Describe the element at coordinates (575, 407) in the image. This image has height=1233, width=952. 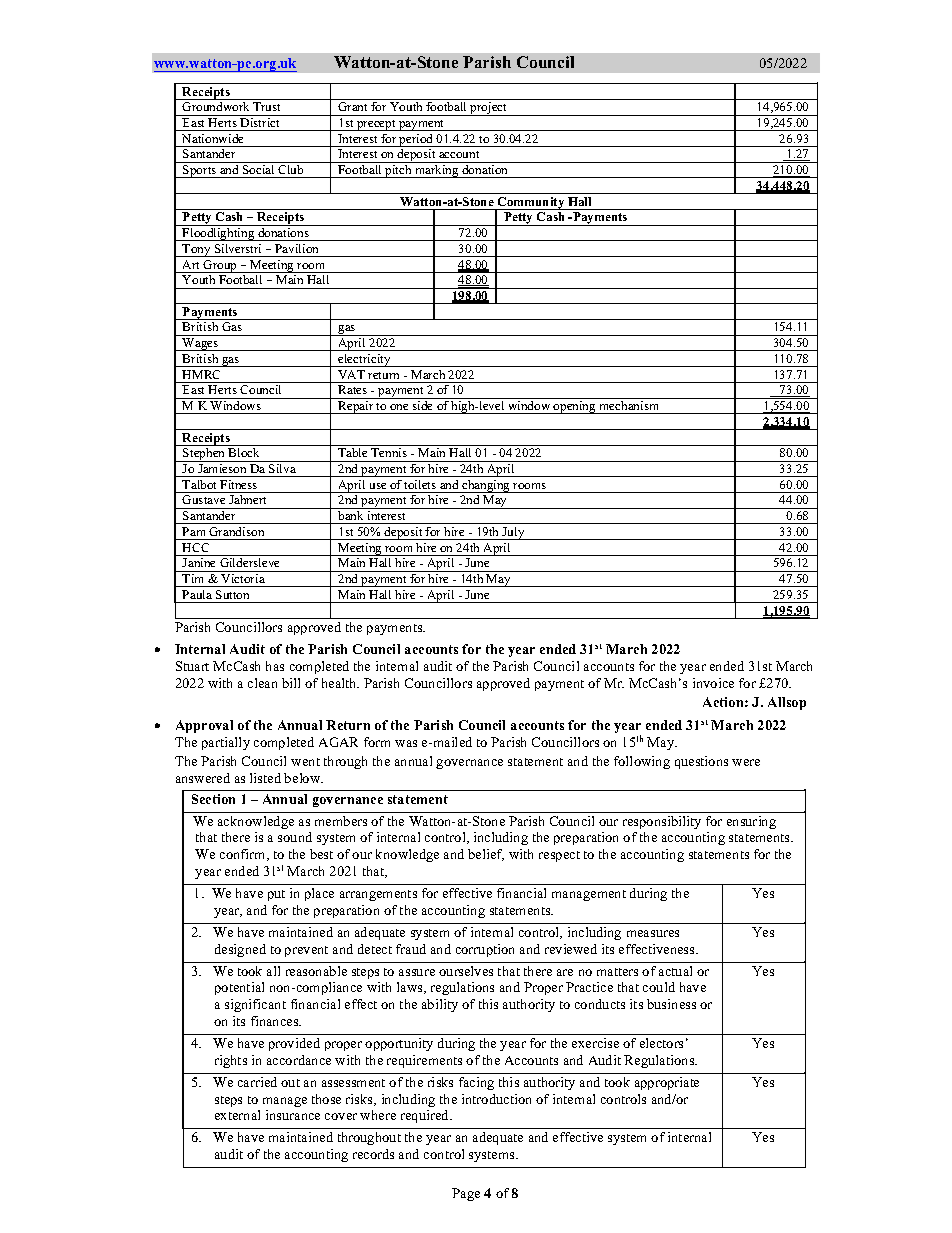
I see `opening` at that location.
